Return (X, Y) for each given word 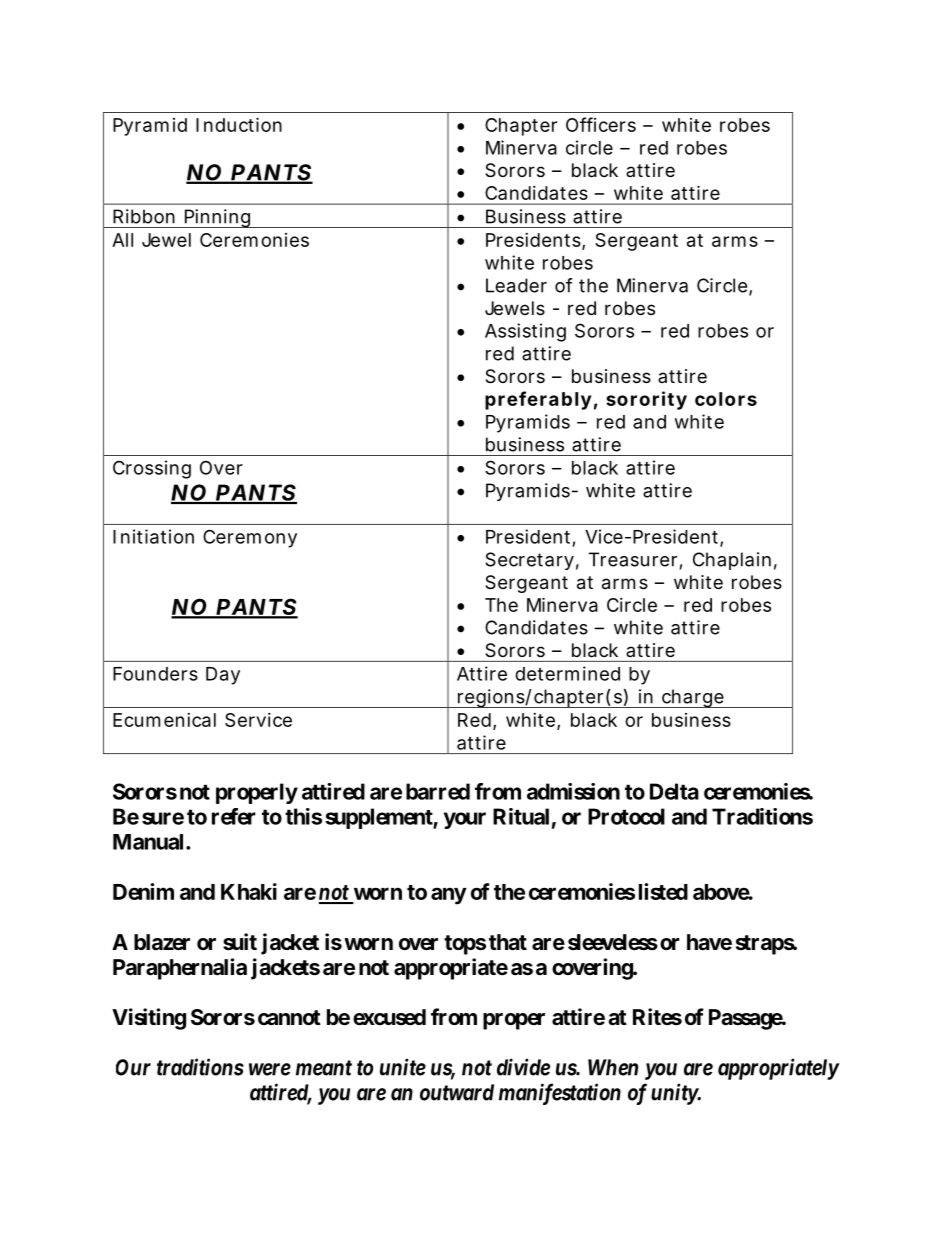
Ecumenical (164, 720)
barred (438, 791)
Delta (674, 791)
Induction (239, 124)
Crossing (152, 469)
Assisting (525, 332)
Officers (601, 124)
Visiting (149, 1019)
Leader (516, 285)
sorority (646, 400)
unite (403, 1067)
